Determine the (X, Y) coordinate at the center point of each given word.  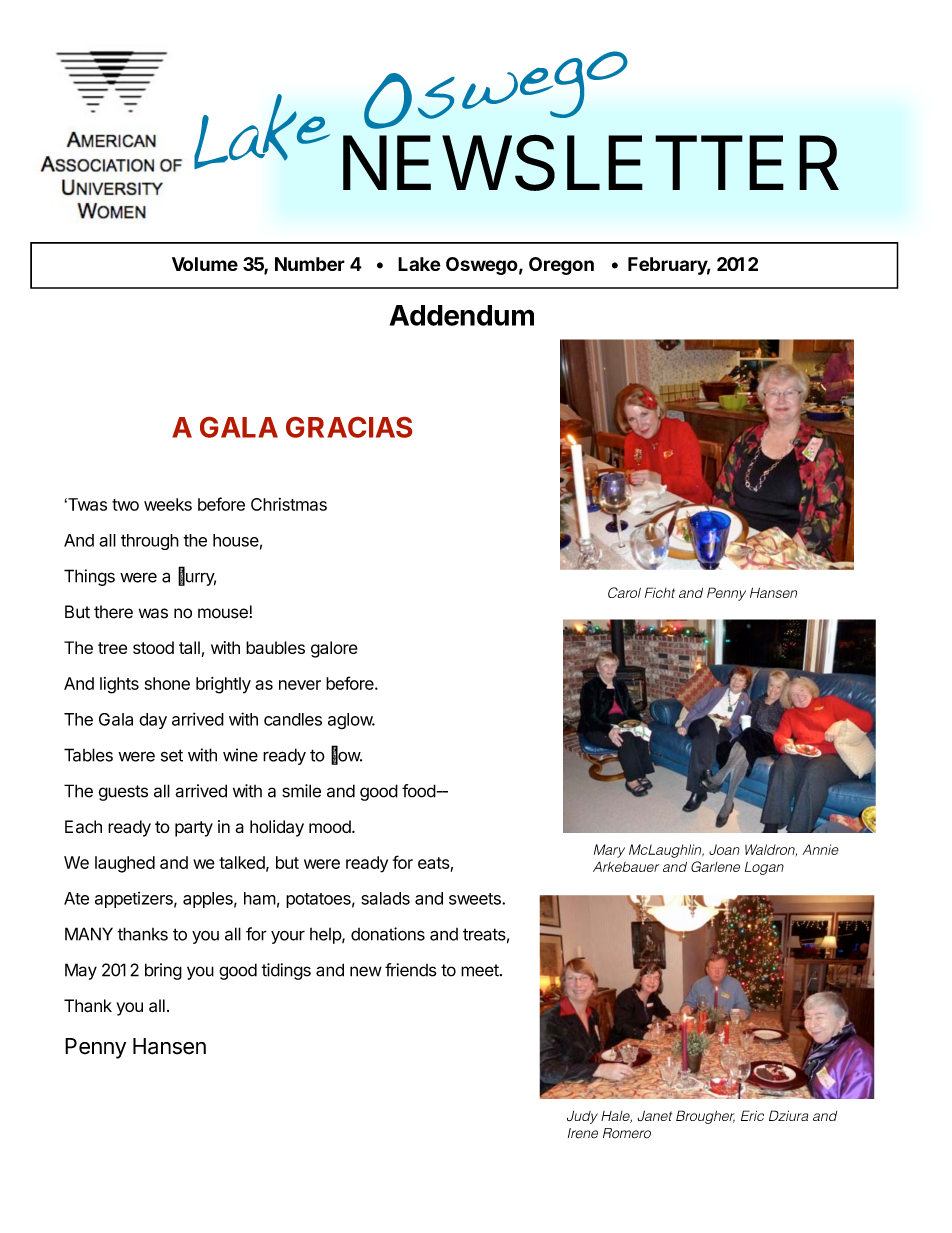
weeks (168, 504)
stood (153, 647)
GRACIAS (349, 427)
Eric (752, 1115)
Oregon (561, 266)
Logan (764, 868)
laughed (125, 864)
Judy (582, 1117)
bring (163, 971)
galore (334, 649)
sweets (476, 899)
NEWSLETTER (591, 162)
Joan (724, 849)
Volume (205, 264)
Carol (624, 592)
